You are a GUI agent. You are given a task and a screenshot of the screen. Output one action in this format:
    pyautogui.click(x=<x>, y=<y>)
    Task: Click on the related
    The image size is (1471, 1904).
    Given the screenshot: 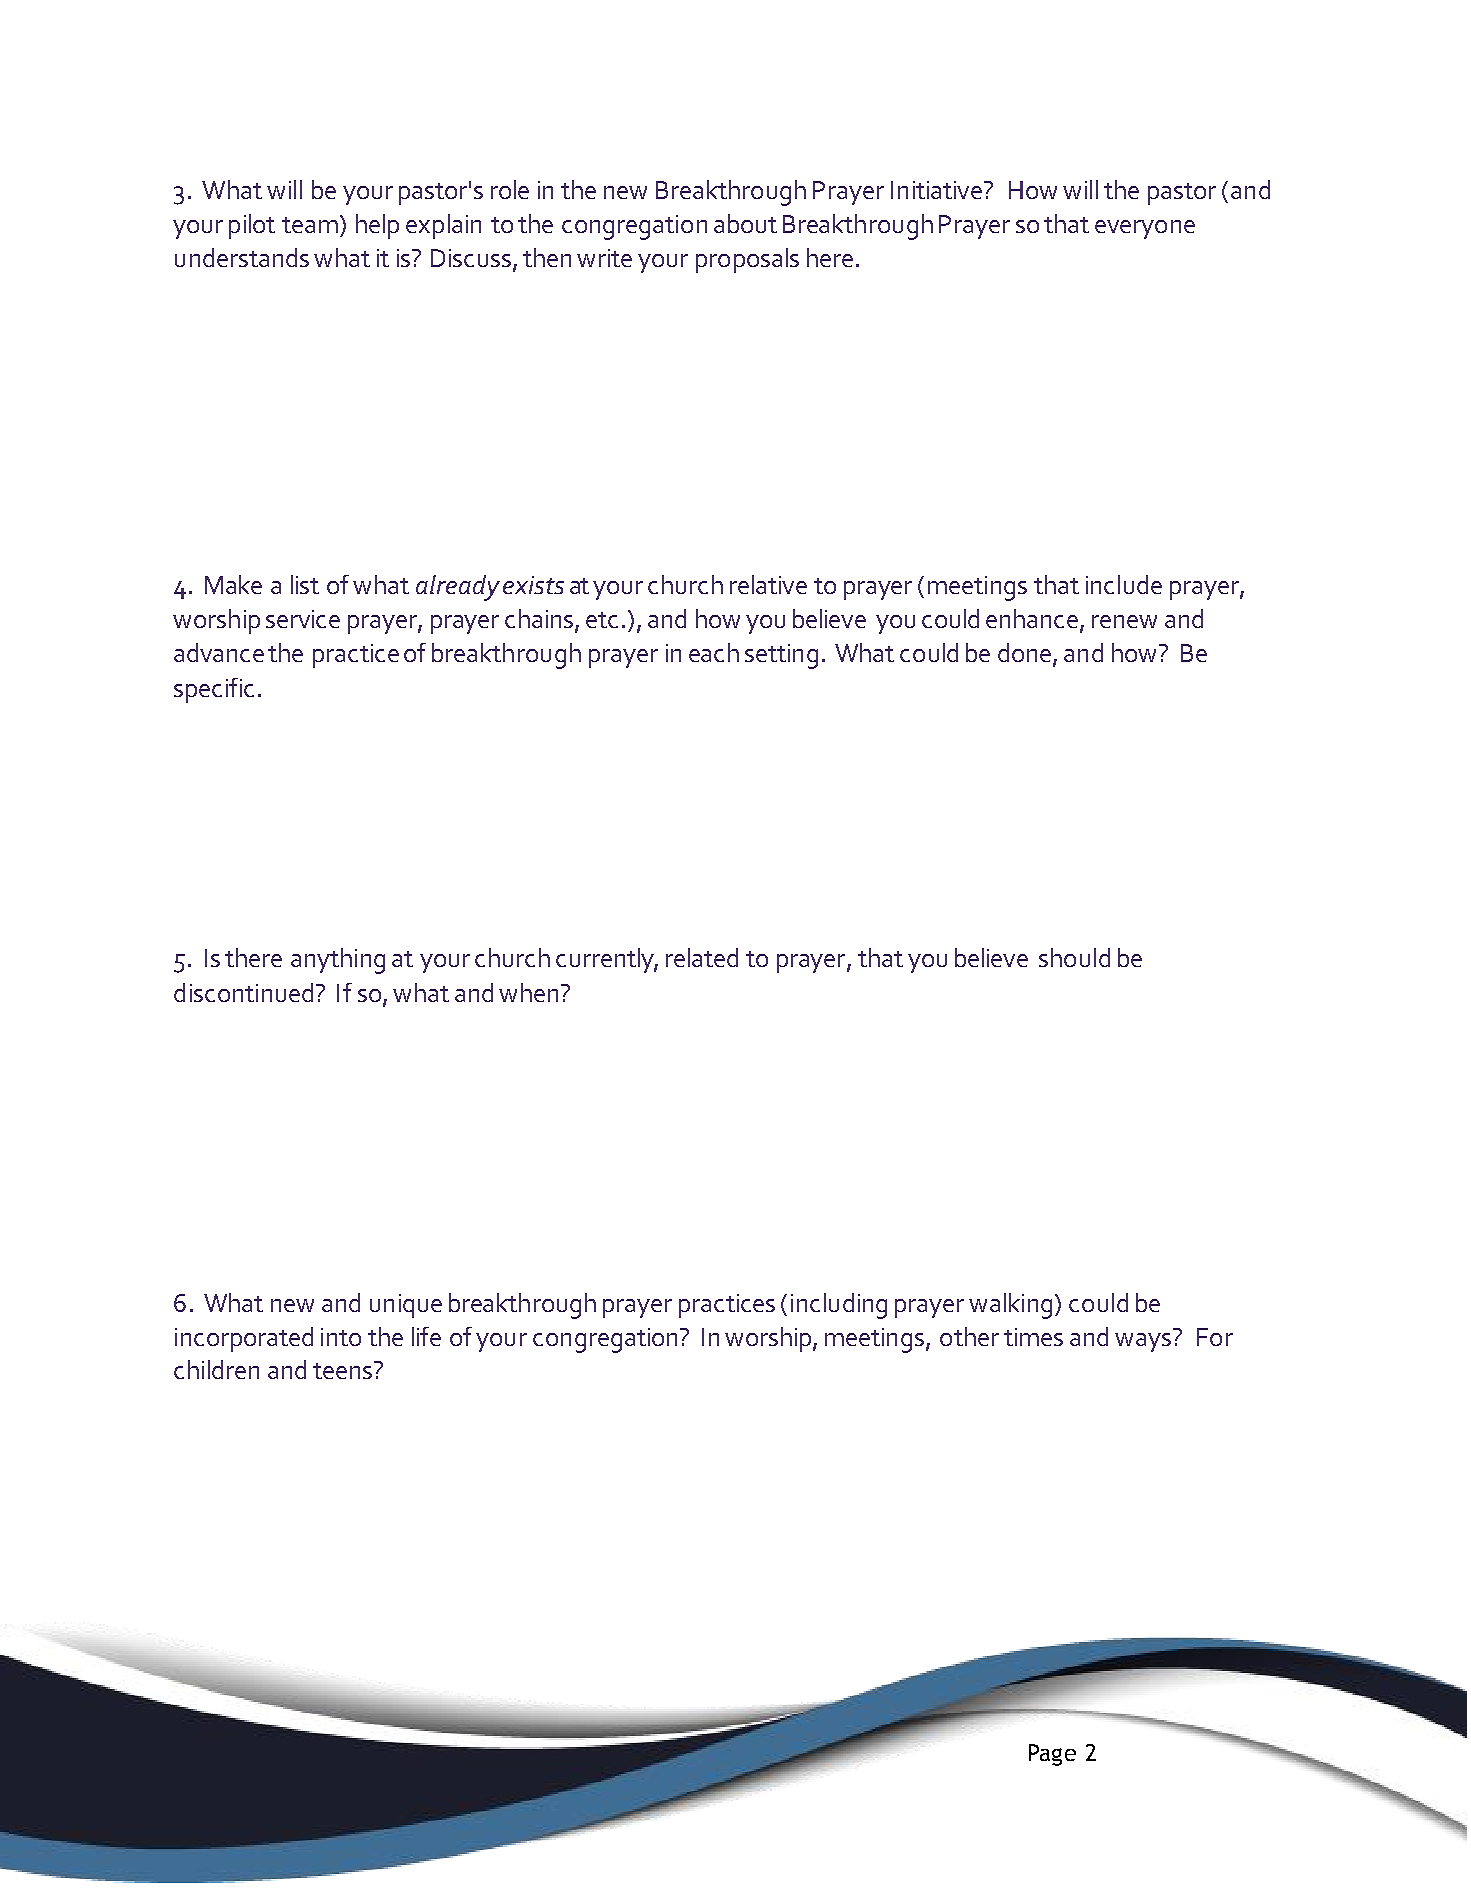 What is the action you would take?
    pyautogui.click(x=702, y=957)
